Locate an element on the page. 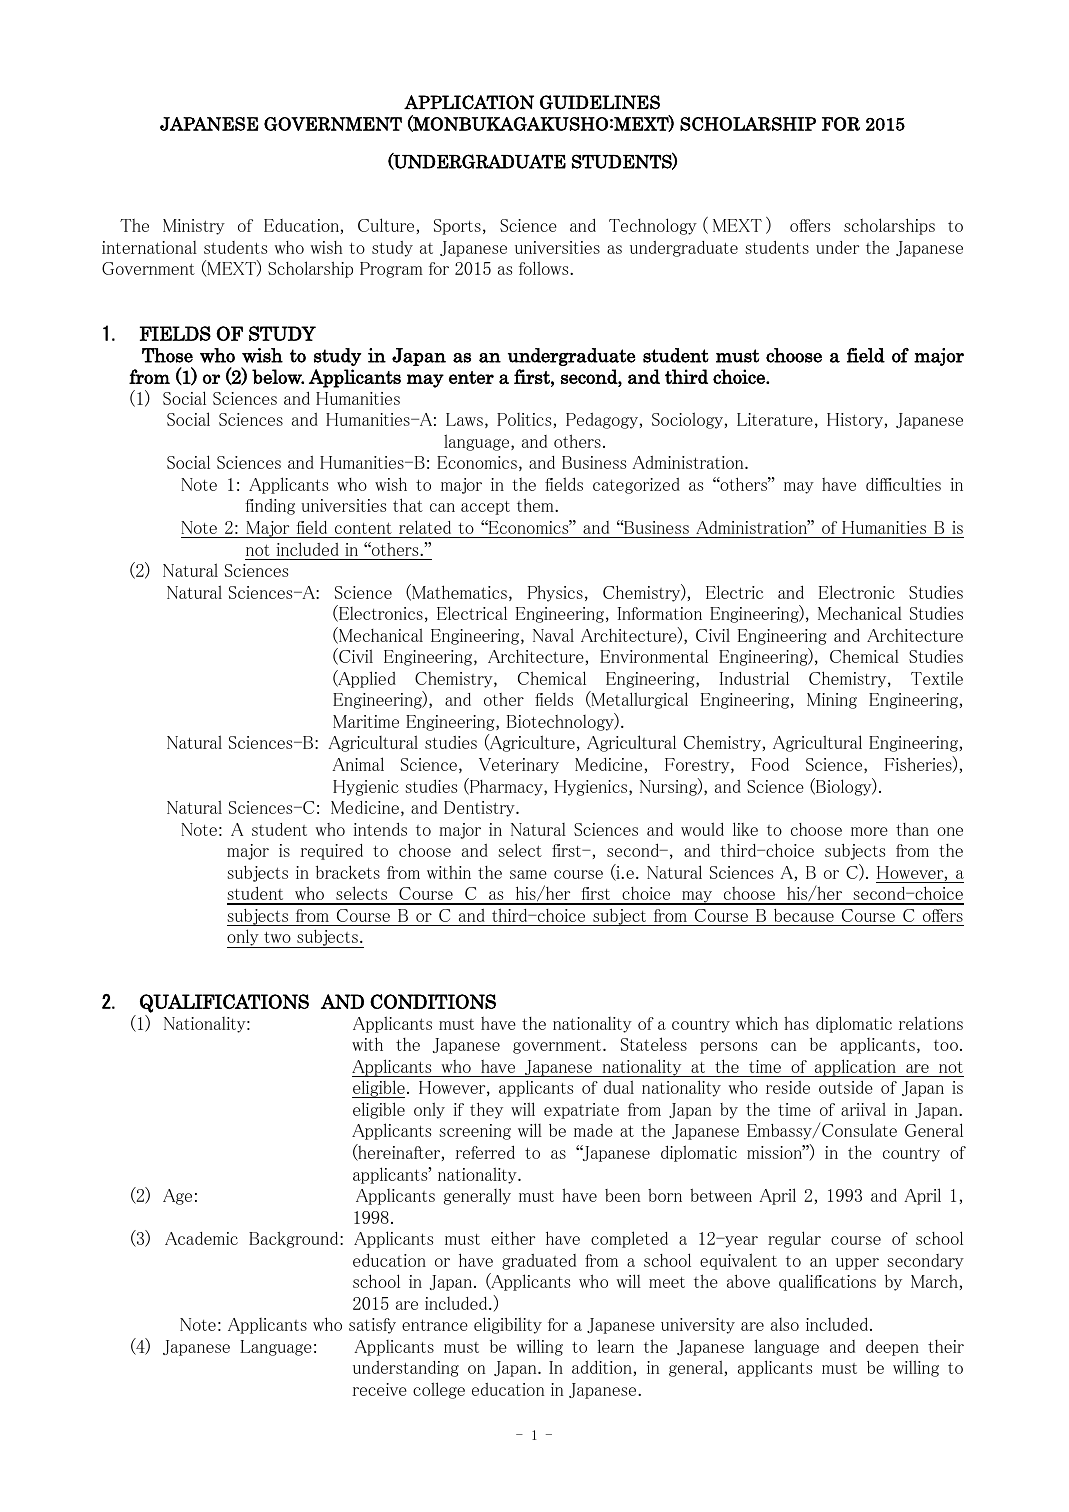 Image resolution: width=1069 pixels, height=1512 pixels. Those is located at coordinates (167, 355).
